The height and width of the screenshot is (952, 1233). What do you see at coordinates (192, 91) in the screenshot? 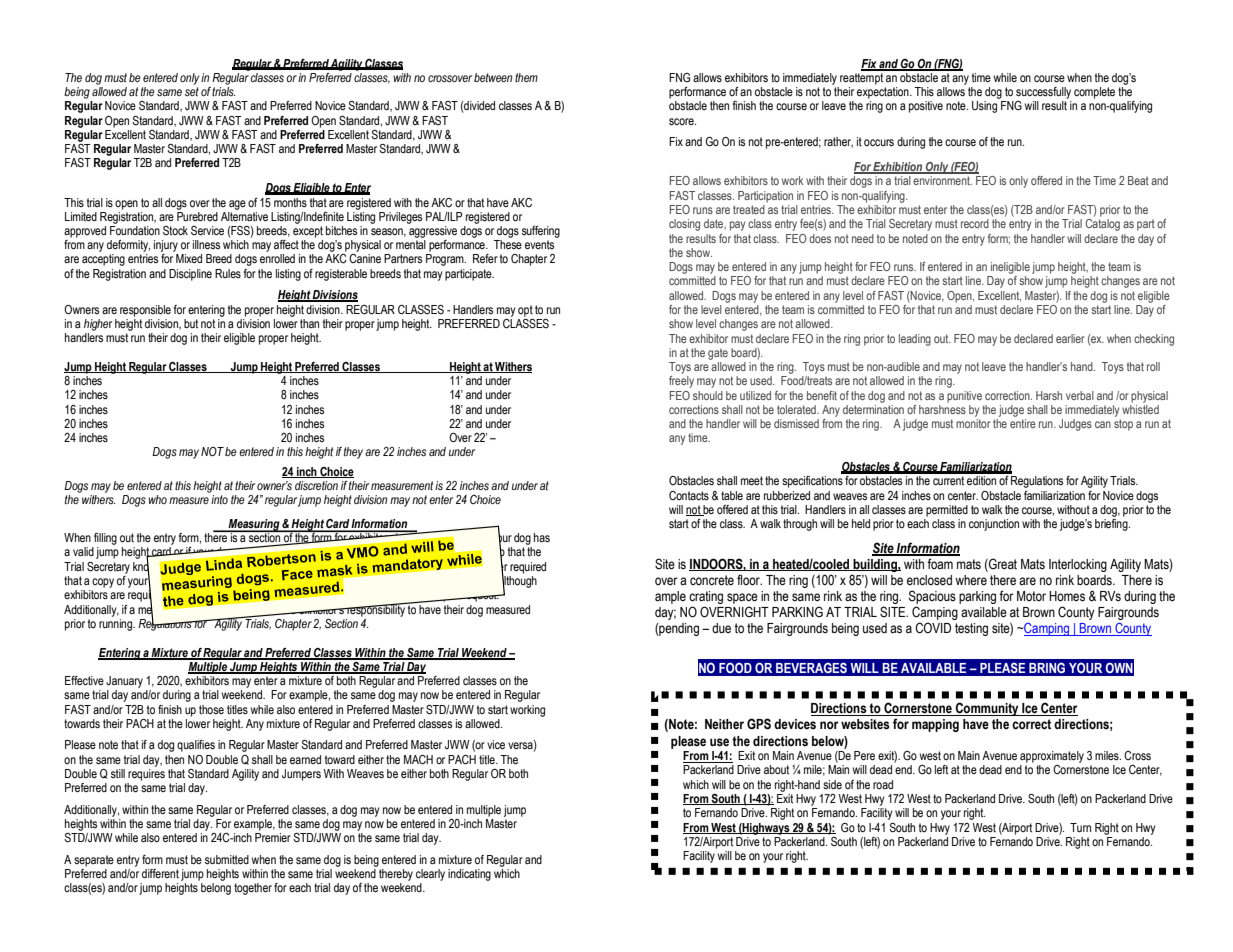
I see `set` at bounding box center [192, 91].
